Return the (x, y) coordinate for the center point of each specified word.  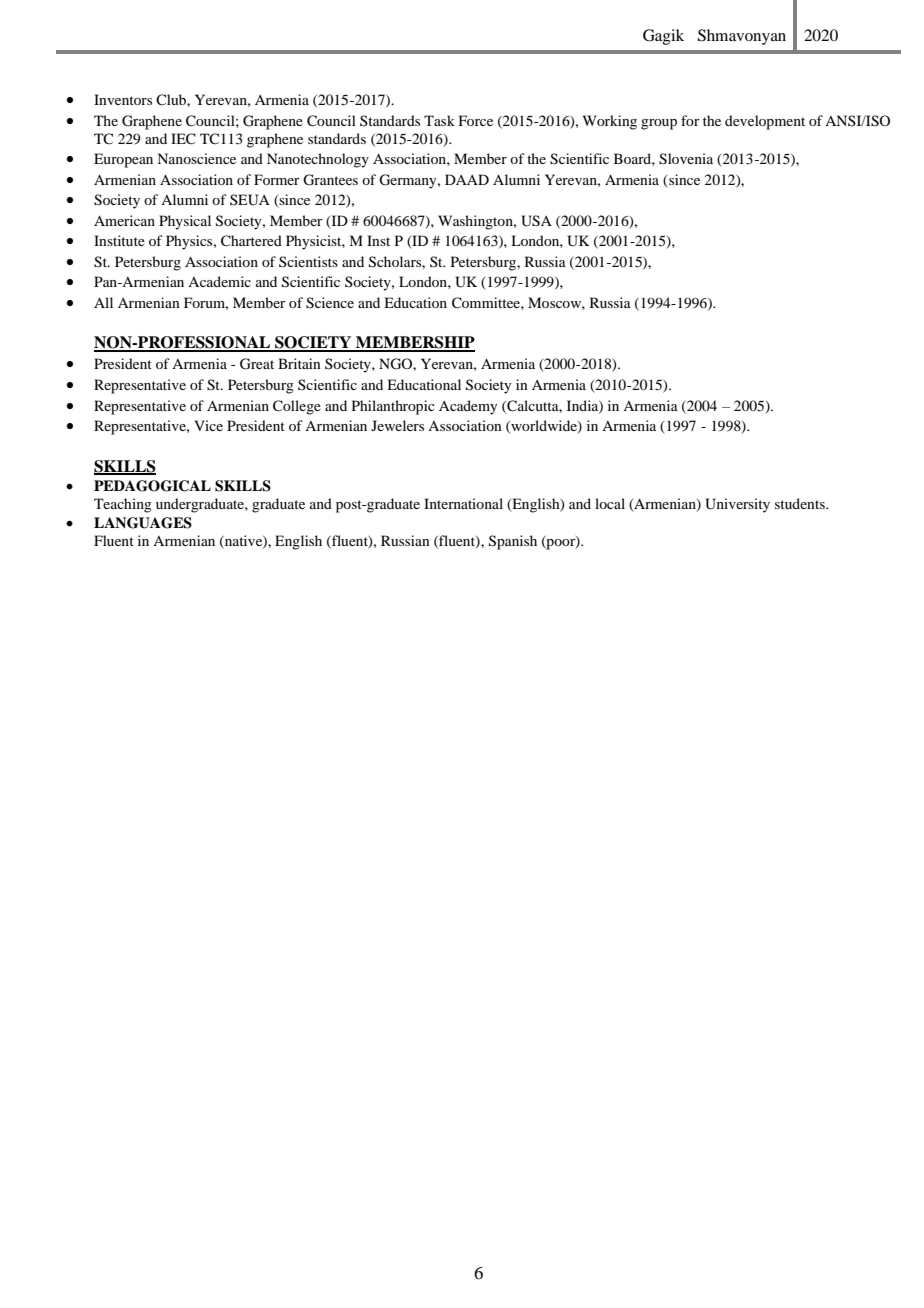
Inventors (123, 99)
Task (439, 120)
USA (536, 221)
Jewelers (397, 425)
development (765, 122)
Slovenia (686, 159)
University (737, 505)
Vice (208, 425)
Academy (468, 407)
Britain (299, 363)
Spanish (513, 542)
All (103, 302)
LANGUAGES (143, 523)
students (801, 503)
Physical (185, 222)
